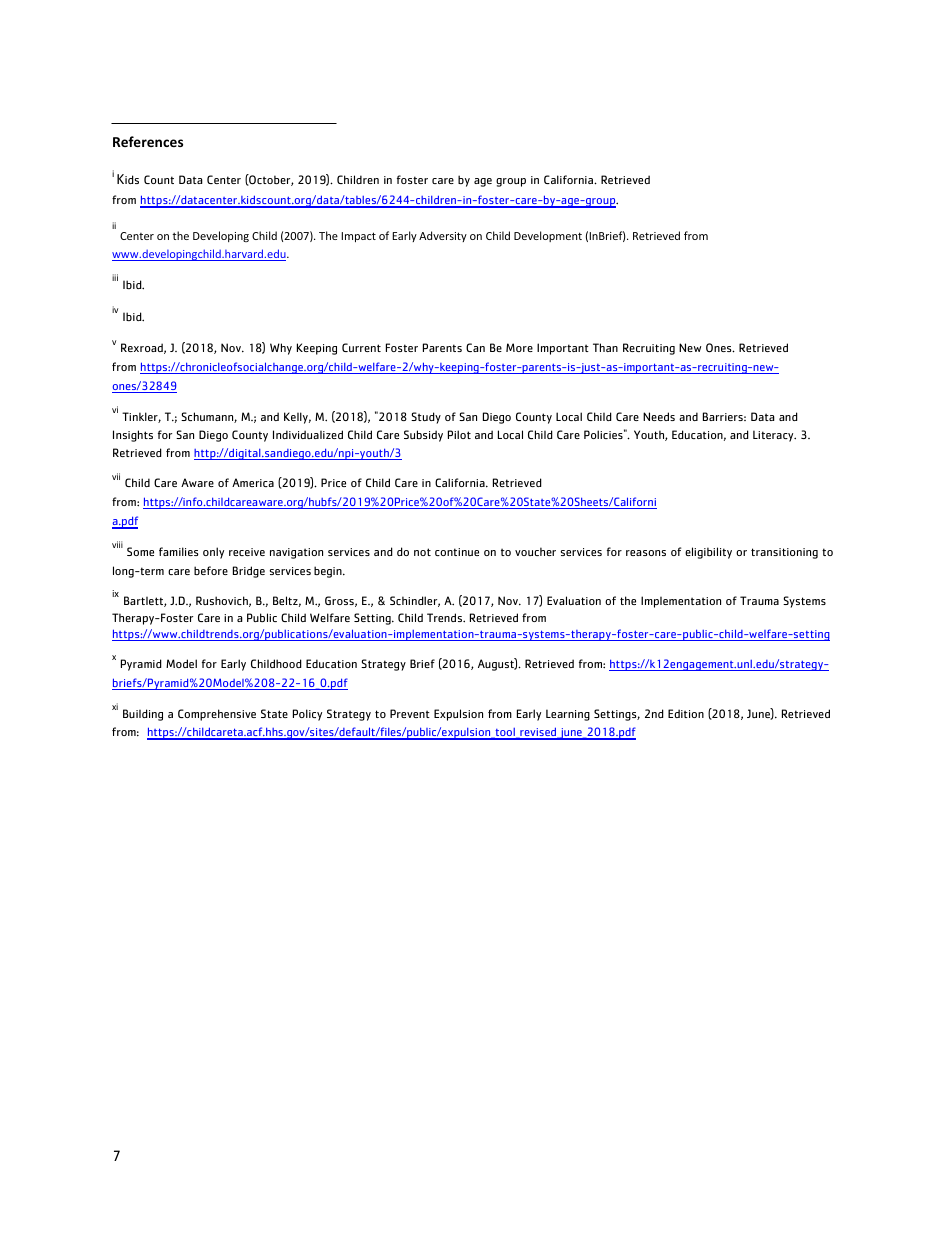  What do you see at coordinates (211, 570) in the screenshot?
I see `before` at bounding box center [211, 570].
